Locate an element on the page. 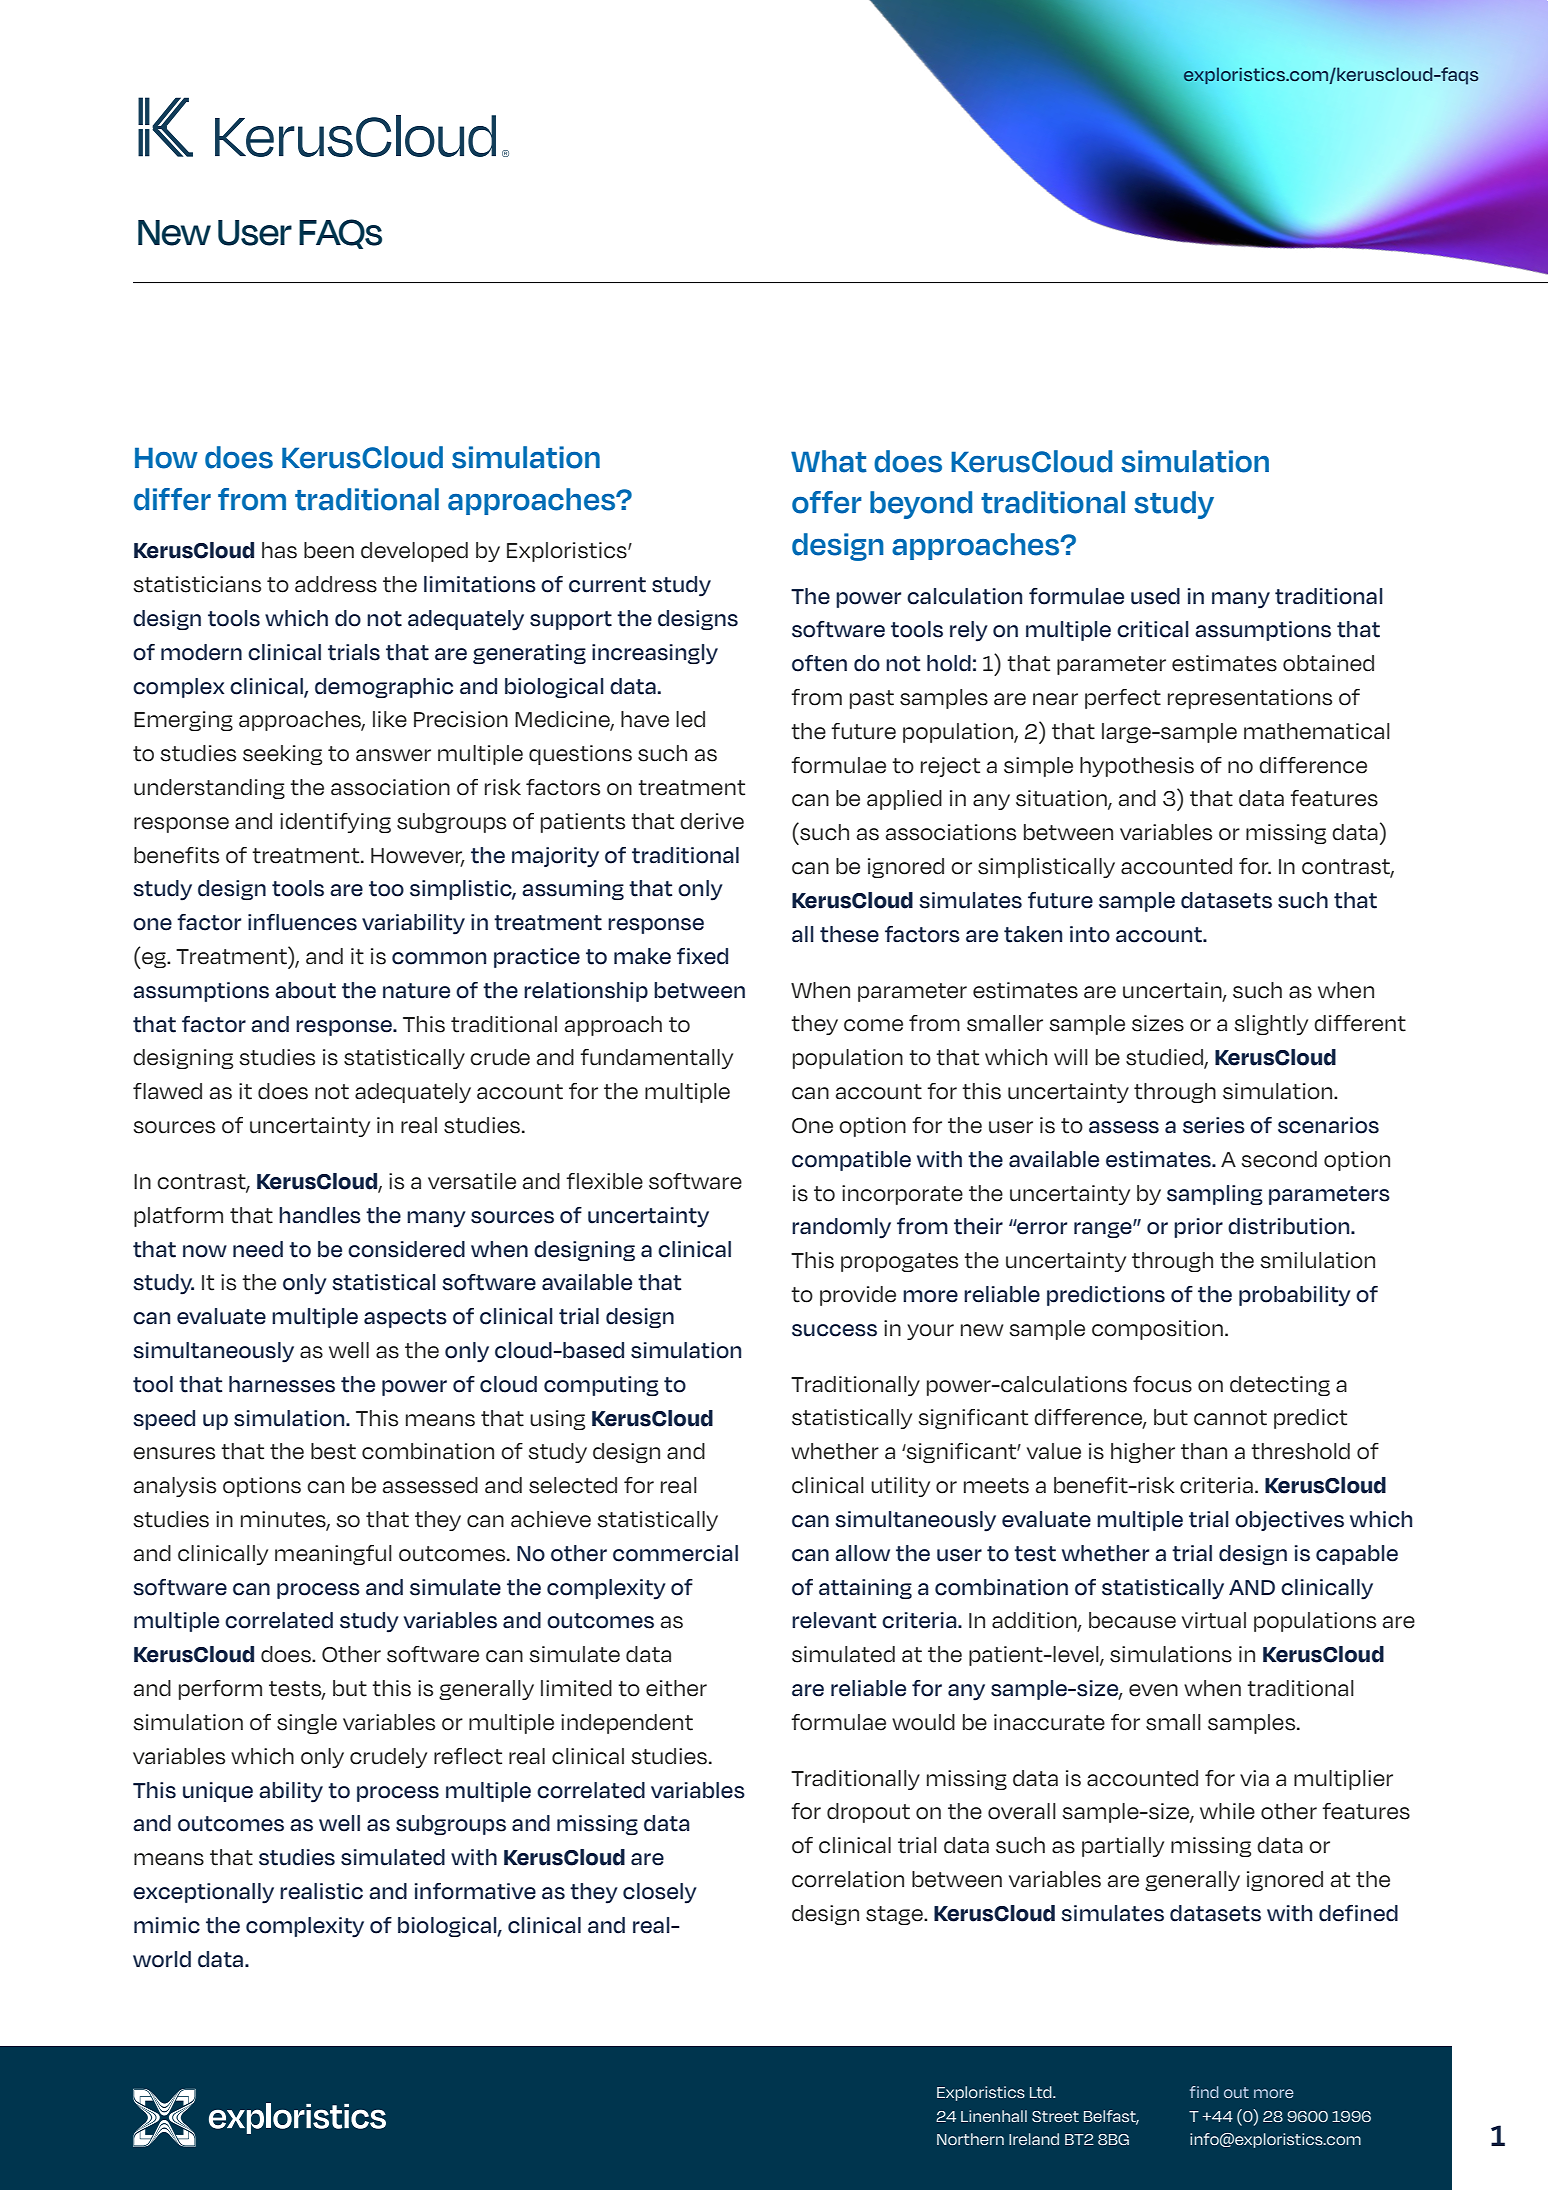  influences is located at coordinates (302, 922).
